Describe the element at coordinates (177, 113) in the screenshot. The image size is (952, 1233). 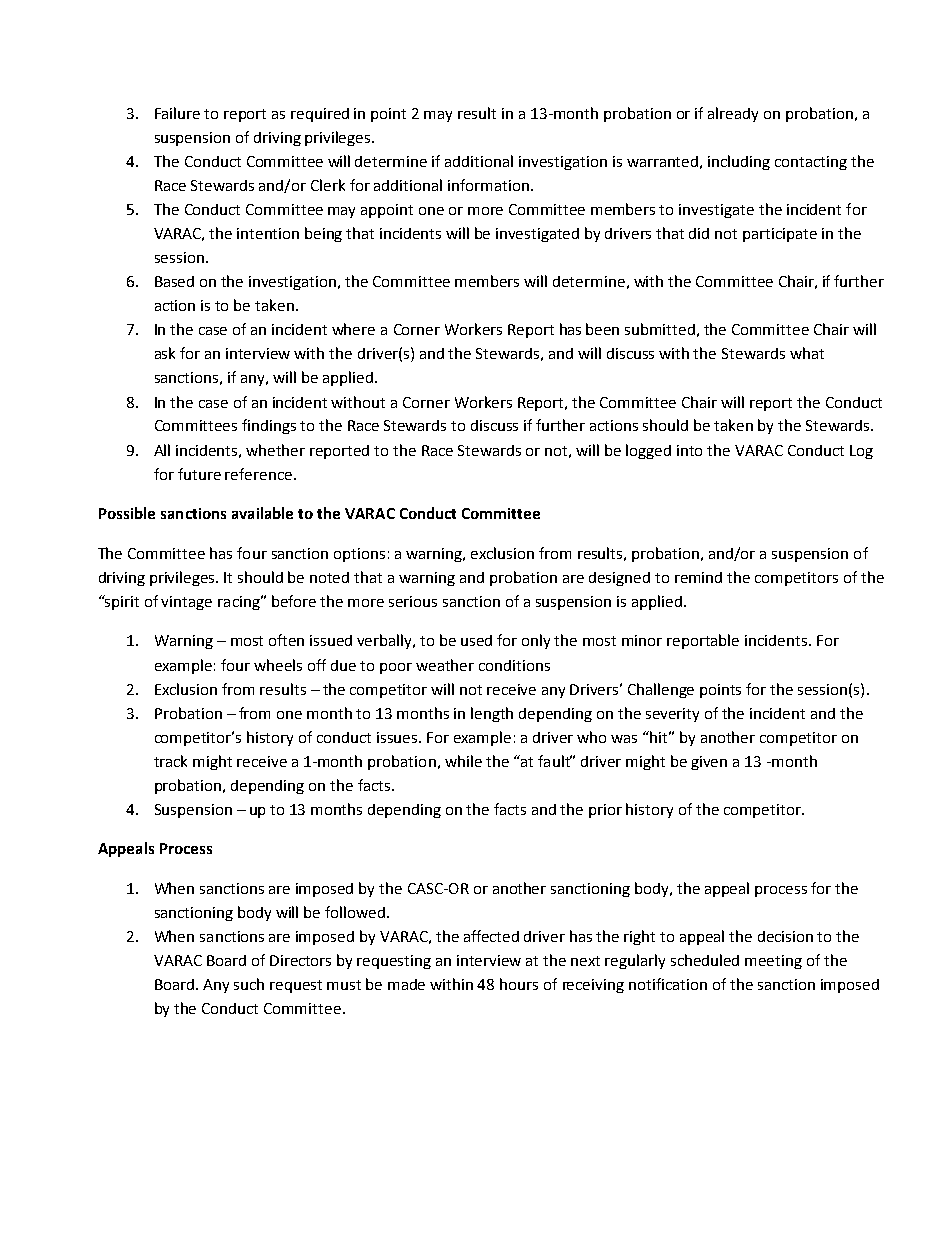
I see `Failure` at that location.
